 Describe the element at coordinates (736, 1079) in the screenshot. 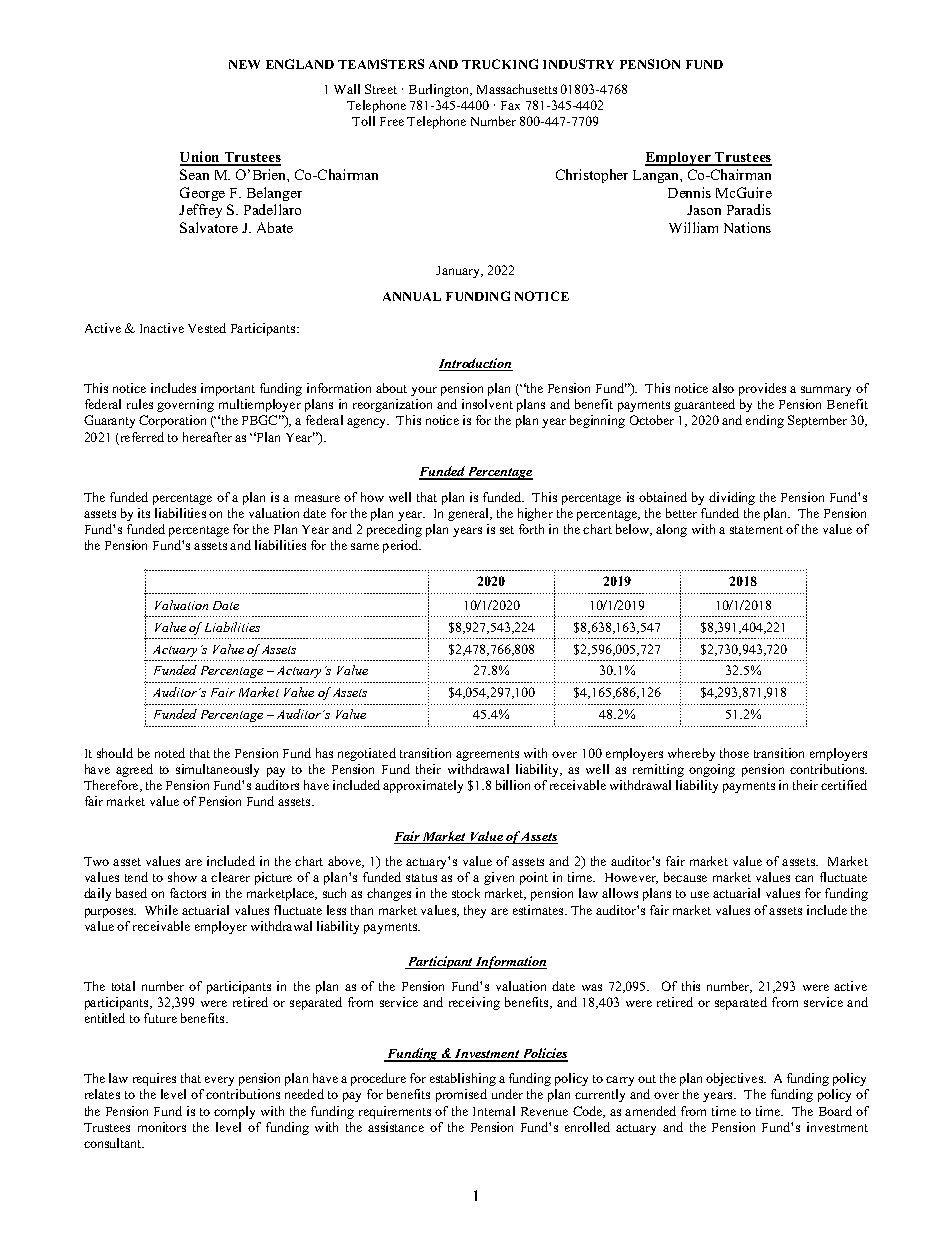

I see `objectives` at that location.
